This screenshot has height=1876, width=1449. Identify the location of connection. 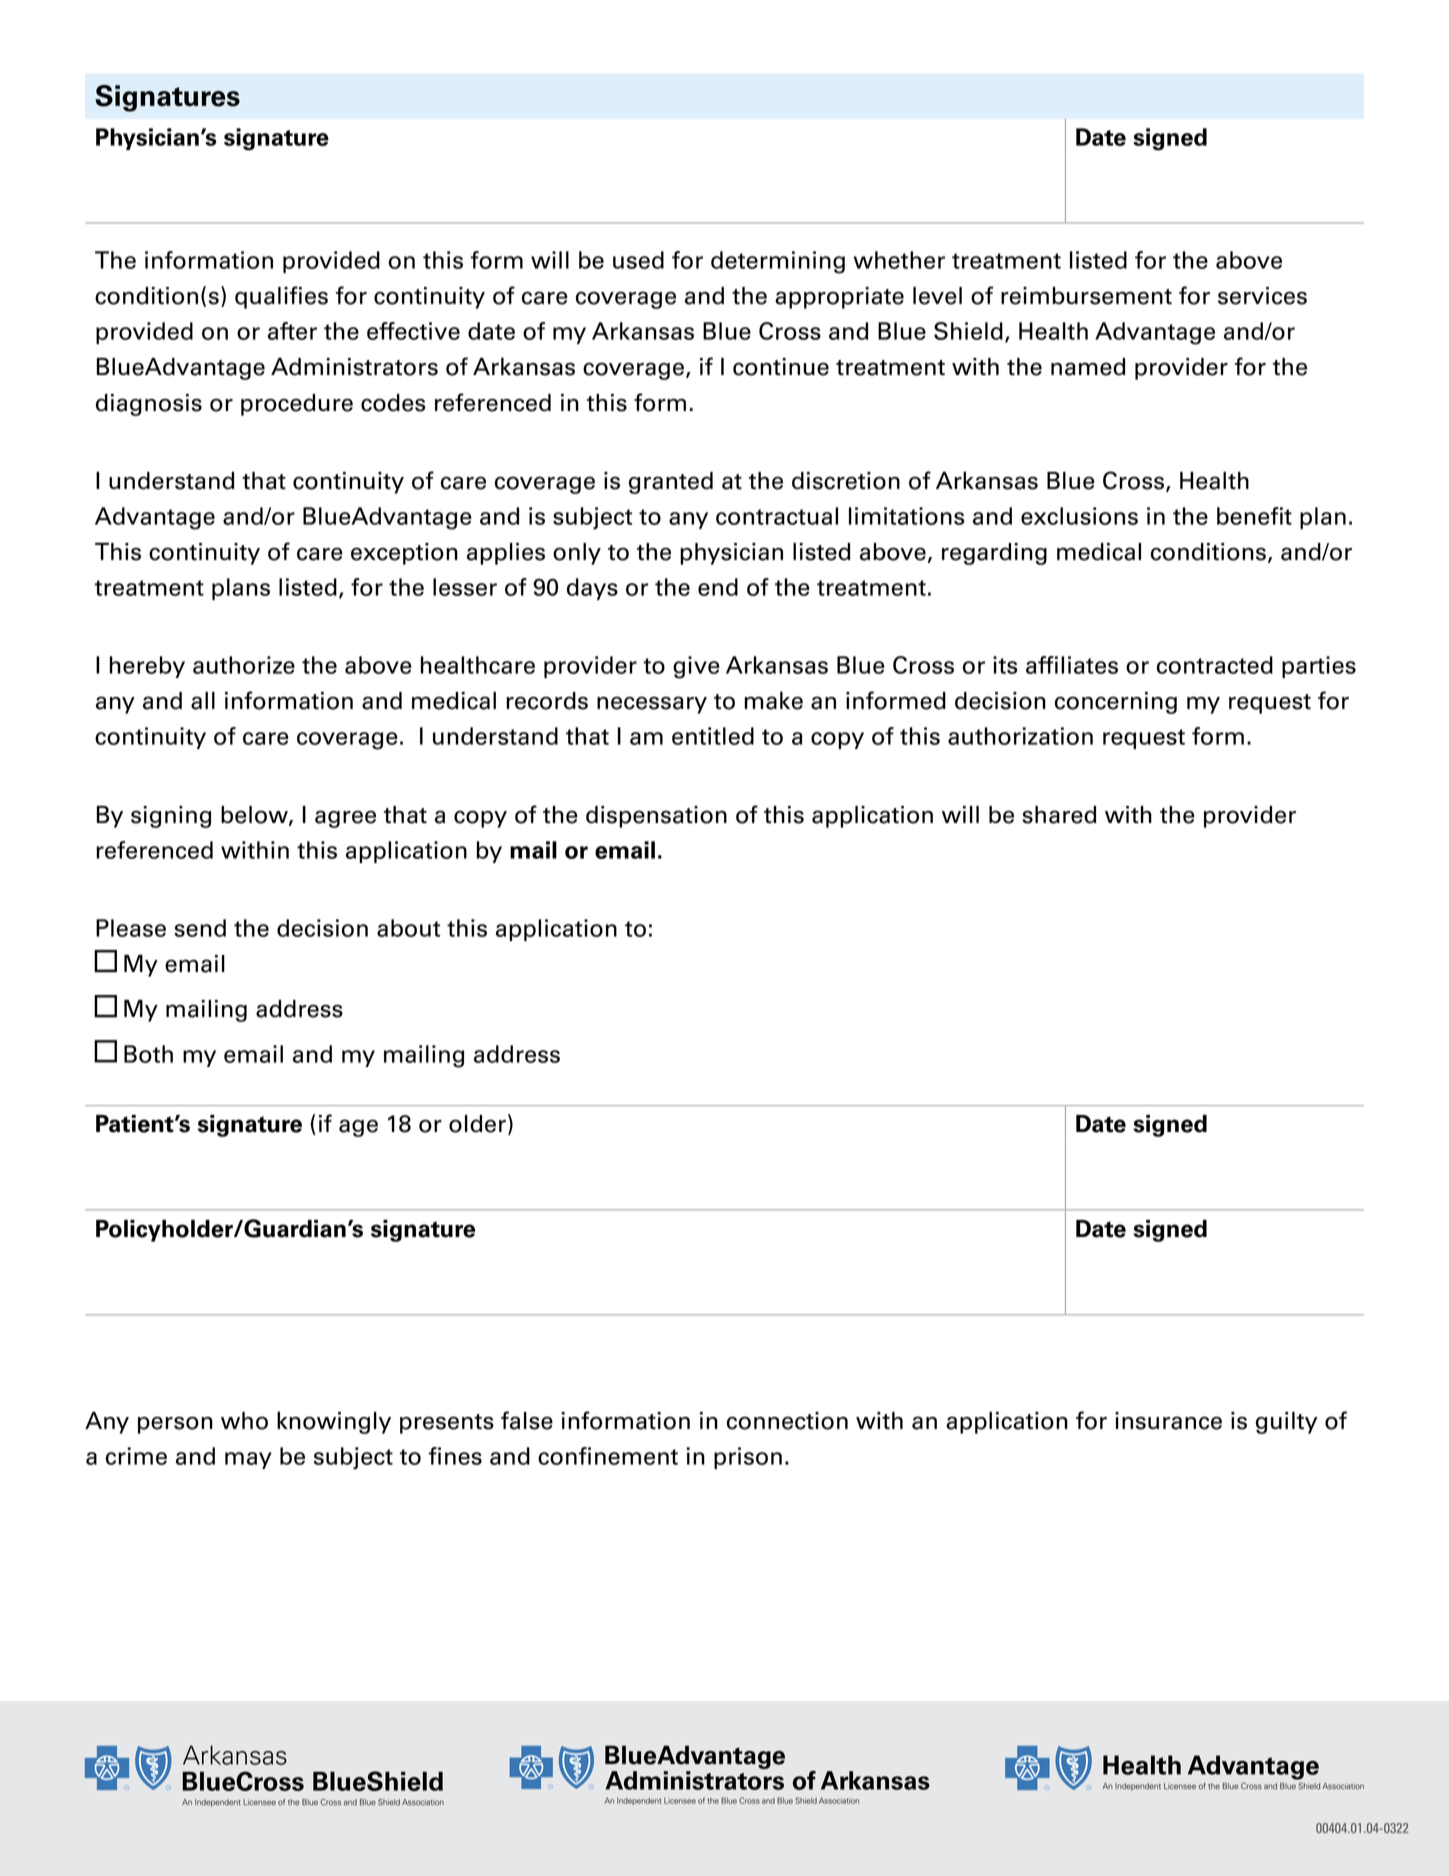
(787, 1421).
